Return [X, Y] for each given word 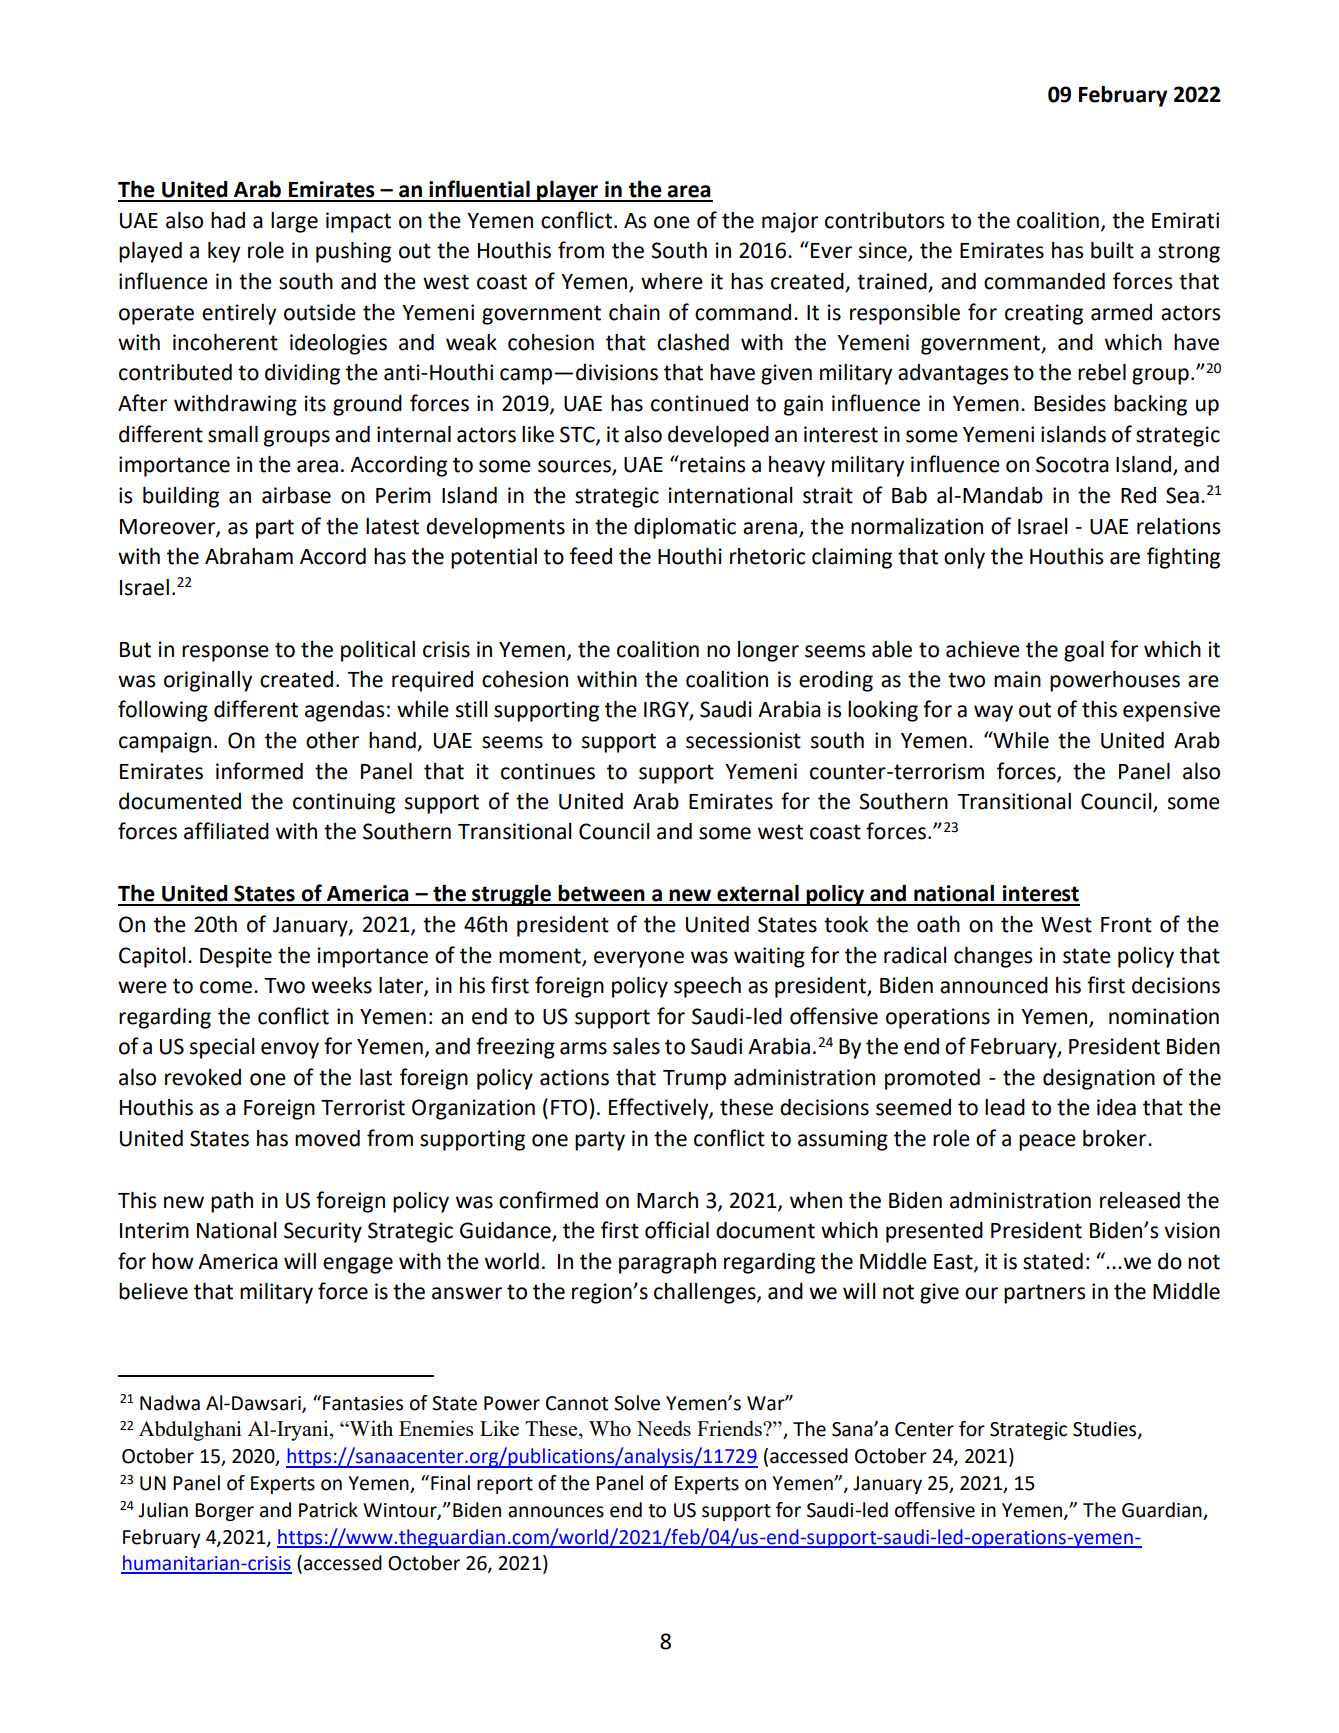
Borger [224, 1512]
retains [711, 464]
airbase [296, 495]
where [672, 281]
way [993, 713]
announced [994, 985]
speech [707, 987]
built [1112, 250]
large [294, 222]
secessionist [743, 740]
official [677, 1230]
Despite [236, 957]
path [232, 1202]
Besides [1070, 403]
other [332, 740]
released [1140, 1200]
